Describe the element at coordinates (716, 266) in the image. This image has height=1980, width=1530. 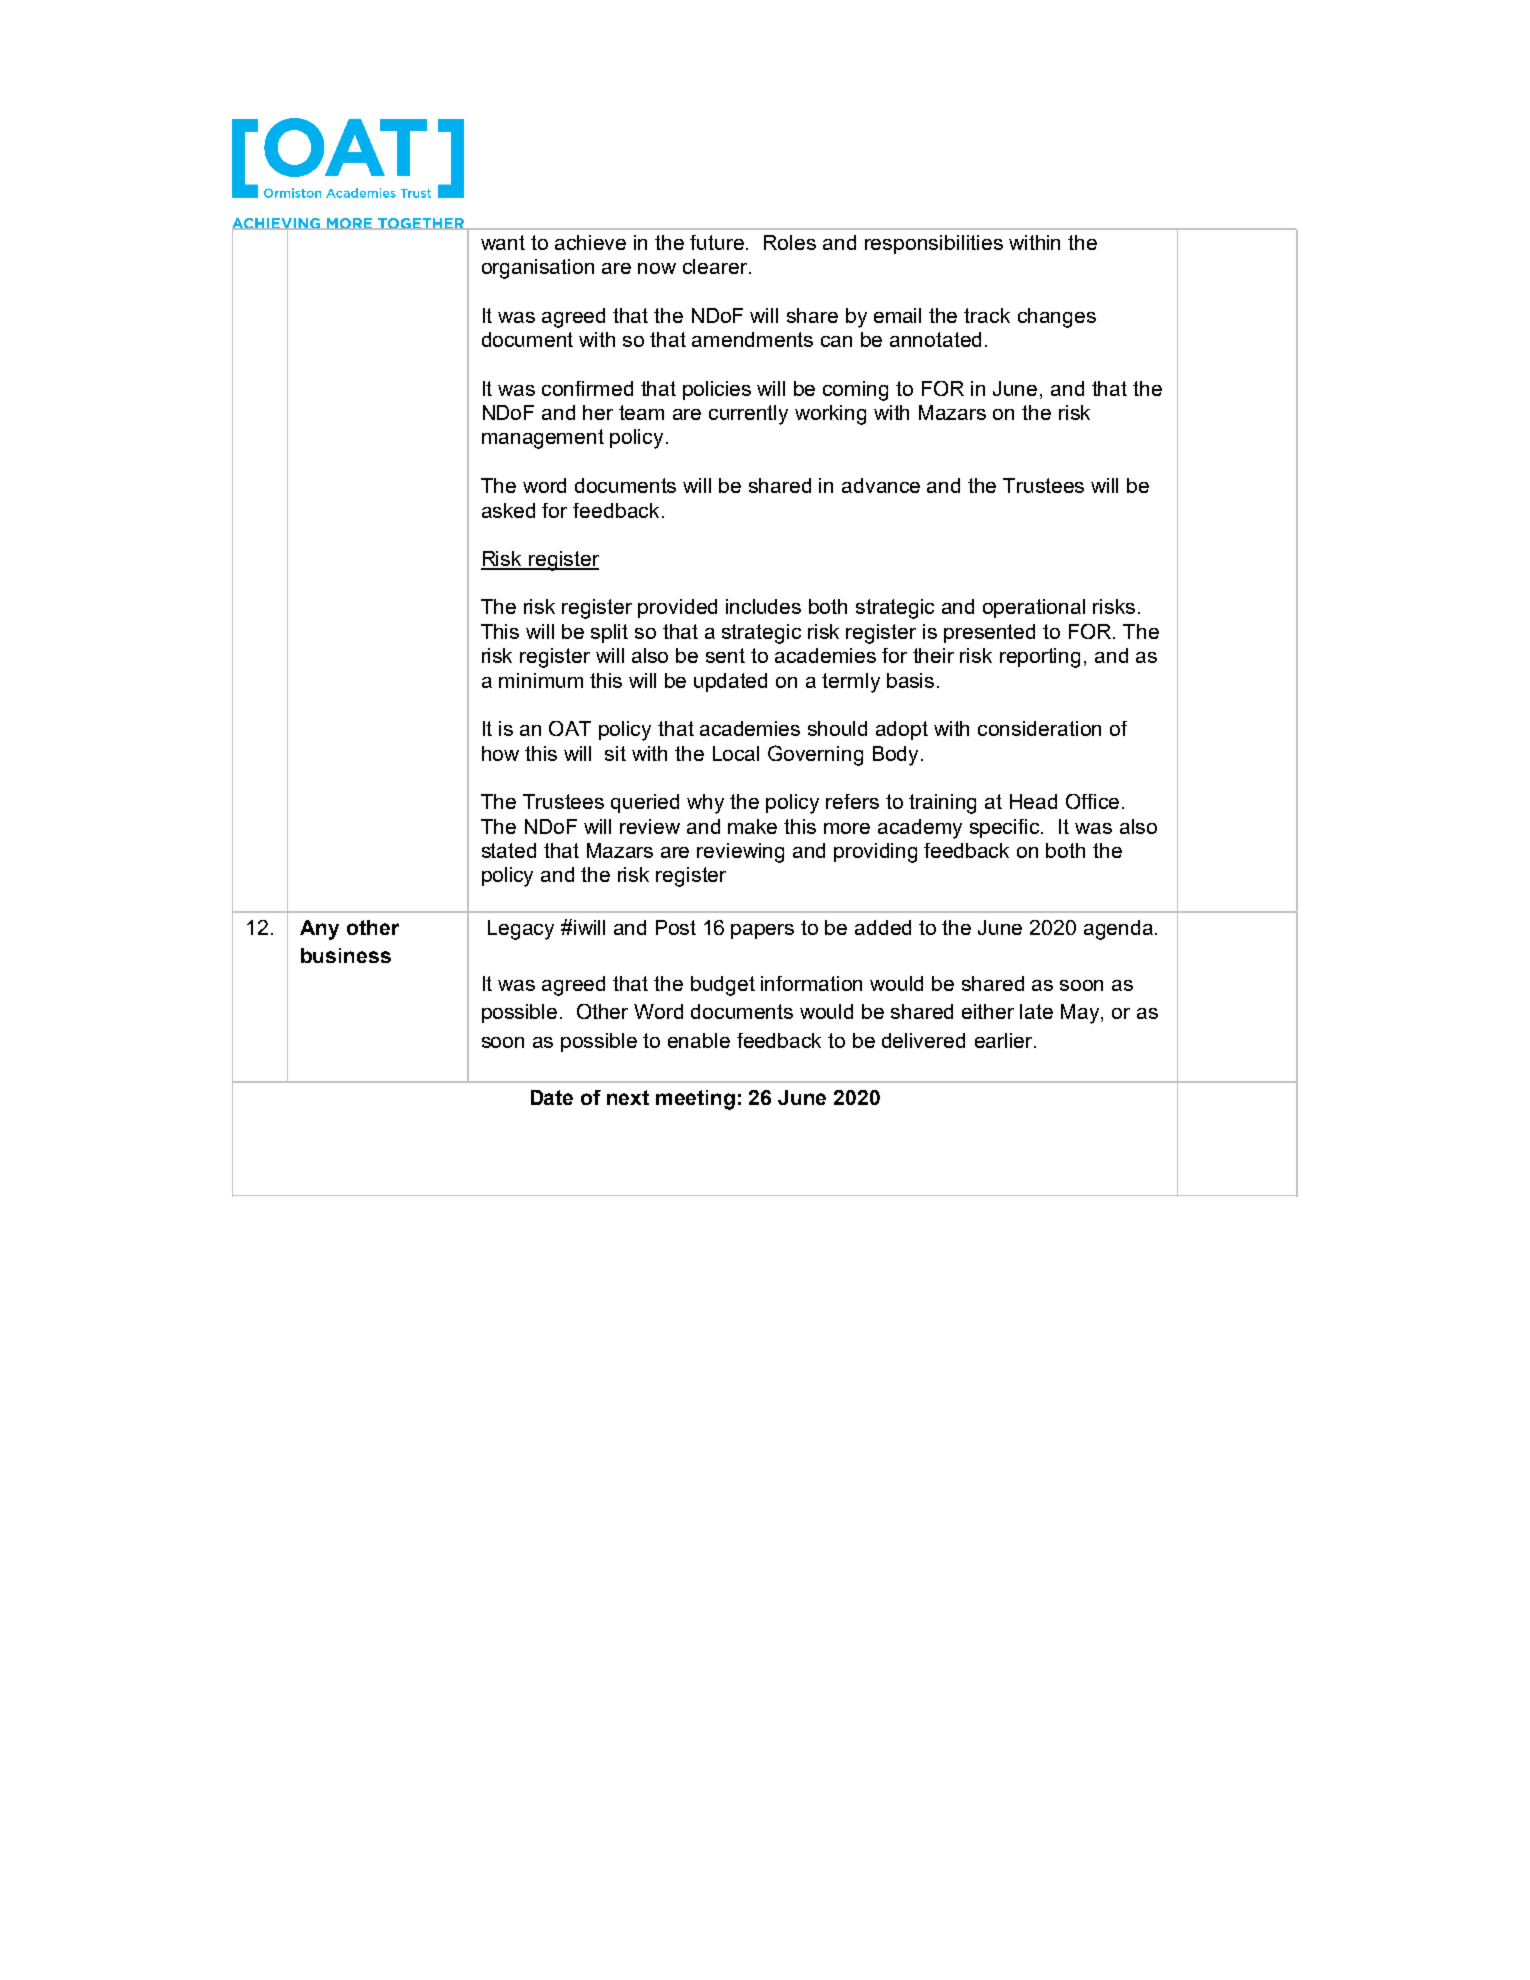
I see `clearer` at that location.
